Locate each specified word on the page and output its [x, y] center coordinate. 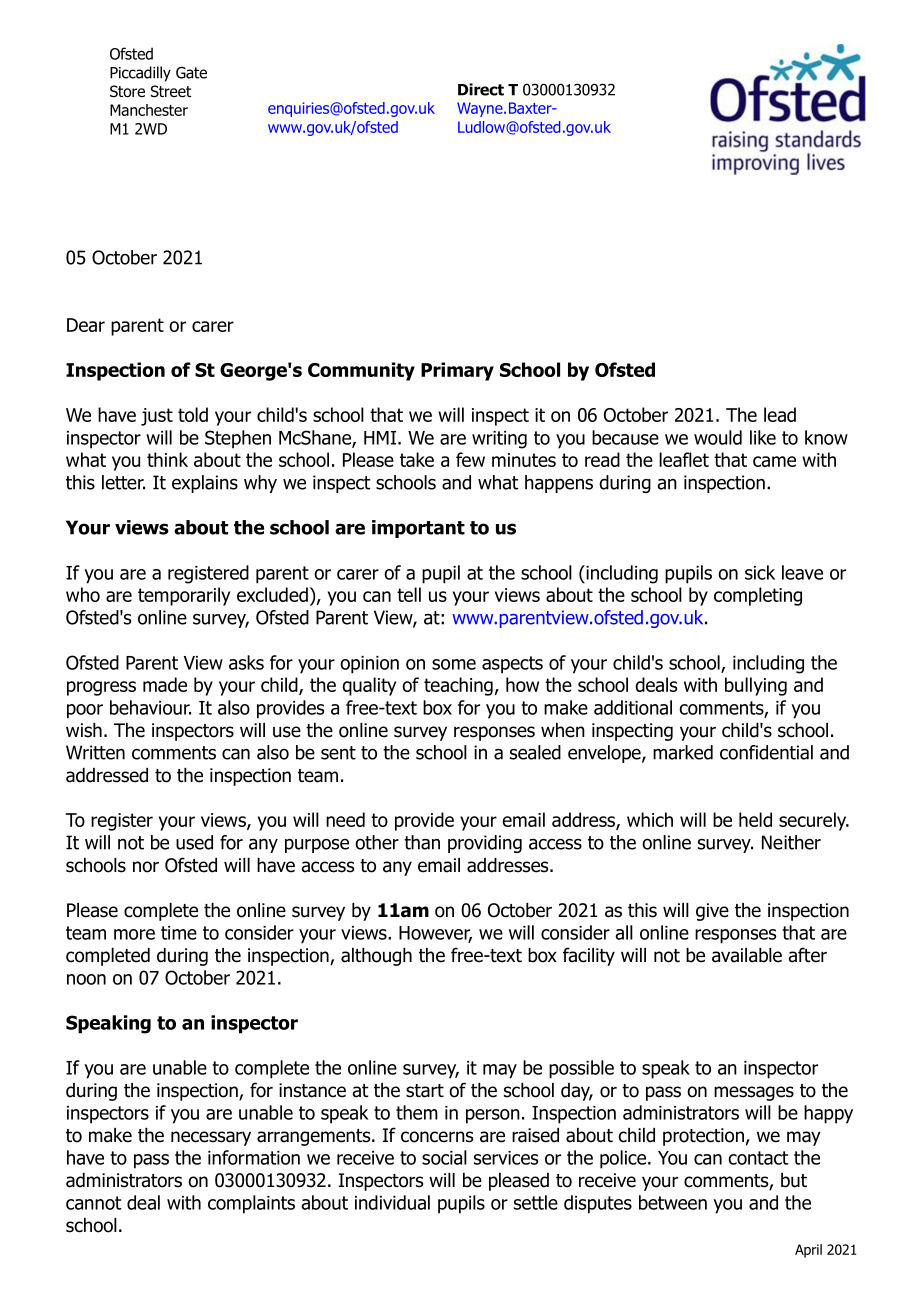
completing [758, 596]
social [444, 1157]
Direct [481, 89]
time [179, 933]
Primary [457, 371]
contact [758, 1158]
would [718, 437]
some [454, 664]
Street [171, 91]
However [435, 934]
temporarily [184, 596]
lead [780, 414]
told [193, 414]
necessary [211, 1138]
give [712, 912]
